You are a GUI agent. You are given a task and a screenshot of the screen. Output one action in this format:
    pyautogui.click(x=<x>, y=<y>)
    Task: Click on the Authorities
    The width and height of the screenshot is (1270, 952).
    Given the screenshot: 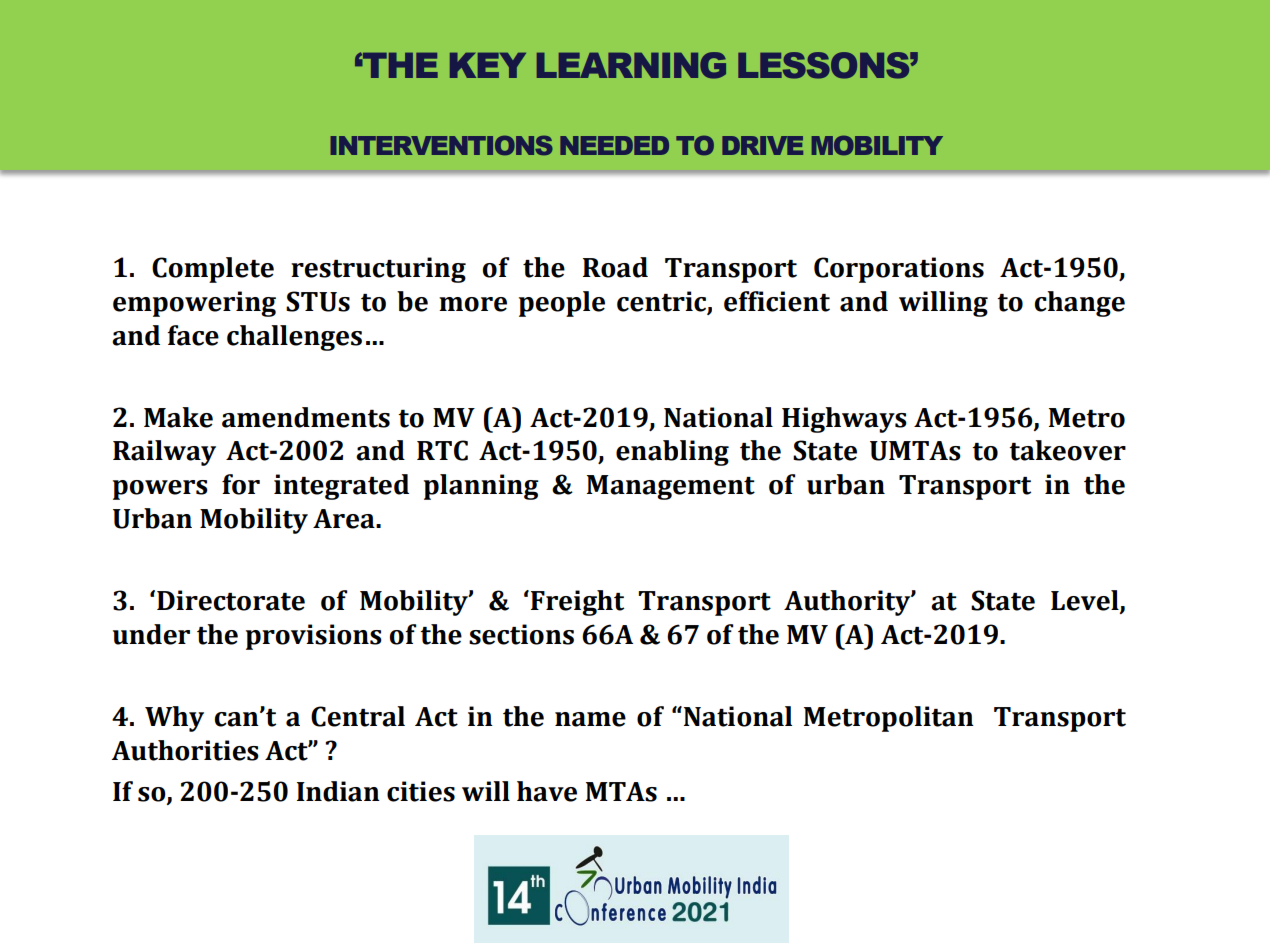 What is the action you would take?
    pyautogui.click(x=185, y=750)
